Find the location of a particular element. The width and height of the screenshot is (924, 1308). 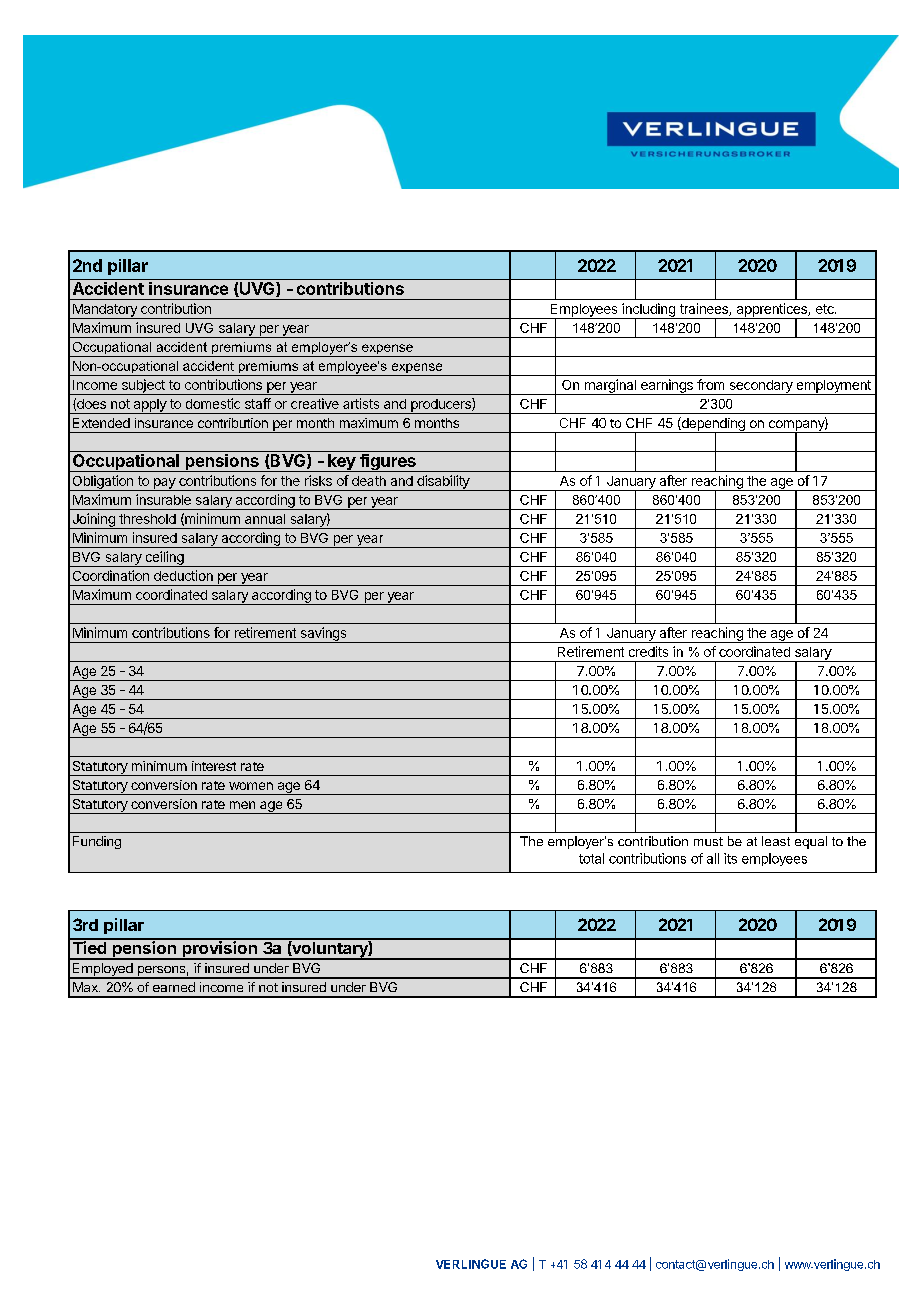

women is located at coordinates (251, 786).
